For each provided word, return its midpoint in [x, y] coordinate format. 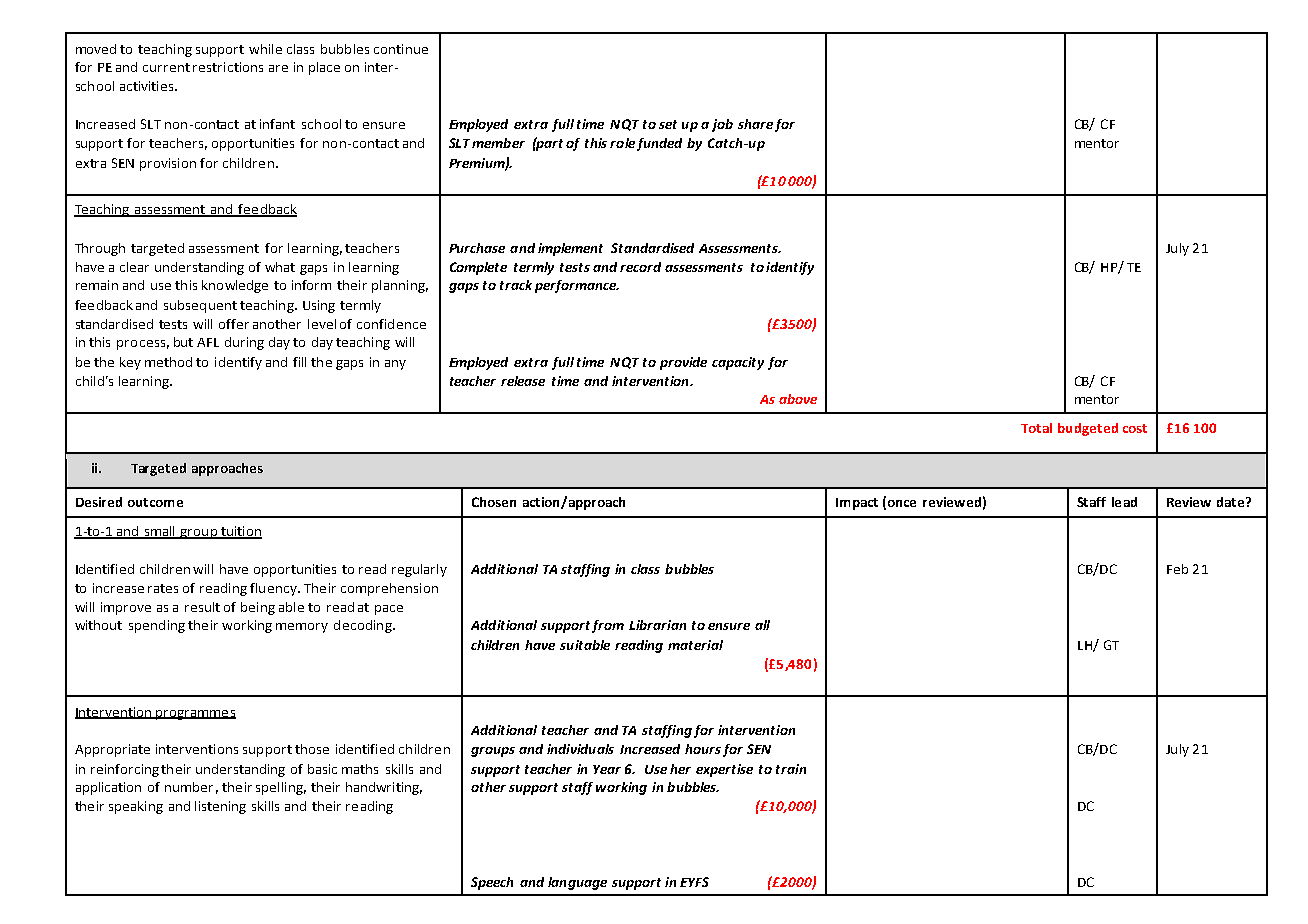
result [202, 607]
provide [683, 363]
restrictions [228, 67]
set [668, 124]
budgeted [1088, 429]
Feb [1177, 569]
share [755, 124]
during [244, 343]
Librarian [657, 625]
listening [220, 807]
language [577, 883]
